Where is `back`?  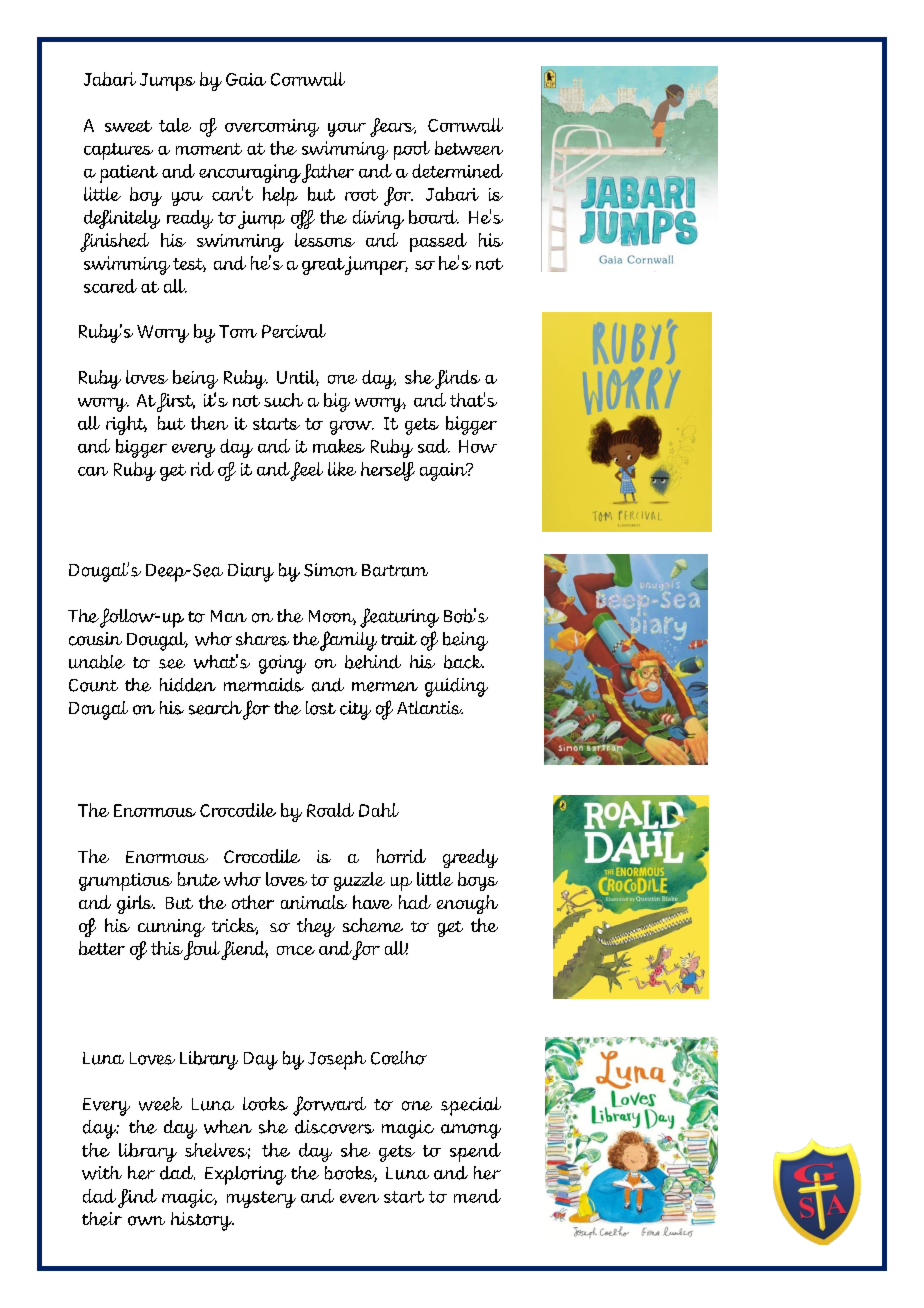
back is located at coordinates (464, 662).
